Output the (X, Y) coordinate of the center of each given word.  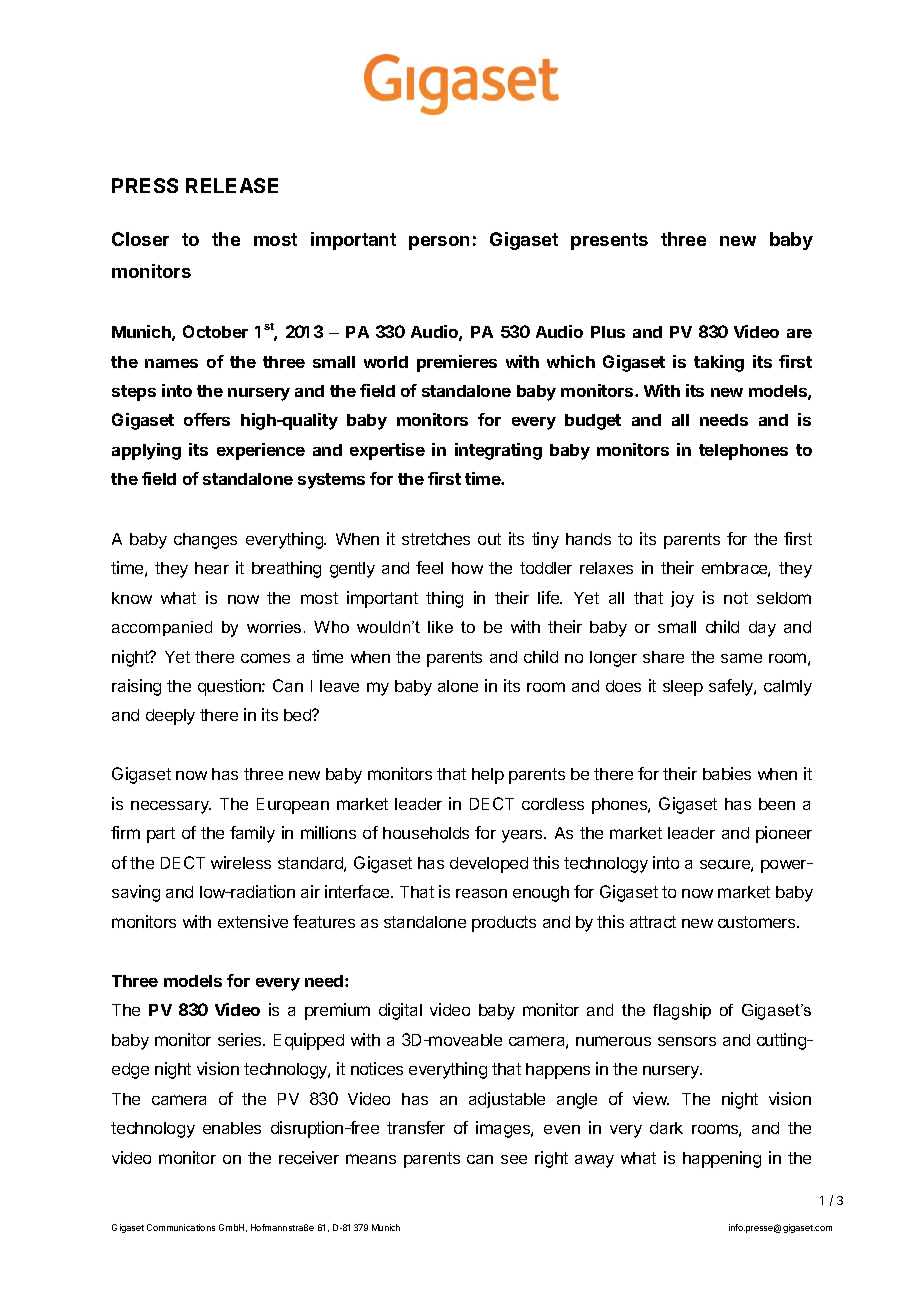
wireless (241, 862)
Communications (181, 1227)
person (439, 243)
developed (489, 865)
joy (682, 599)
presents (609, 241)
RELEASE (232, 185)
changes (205, 541)
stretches (436, 539)
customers (758, 922)
